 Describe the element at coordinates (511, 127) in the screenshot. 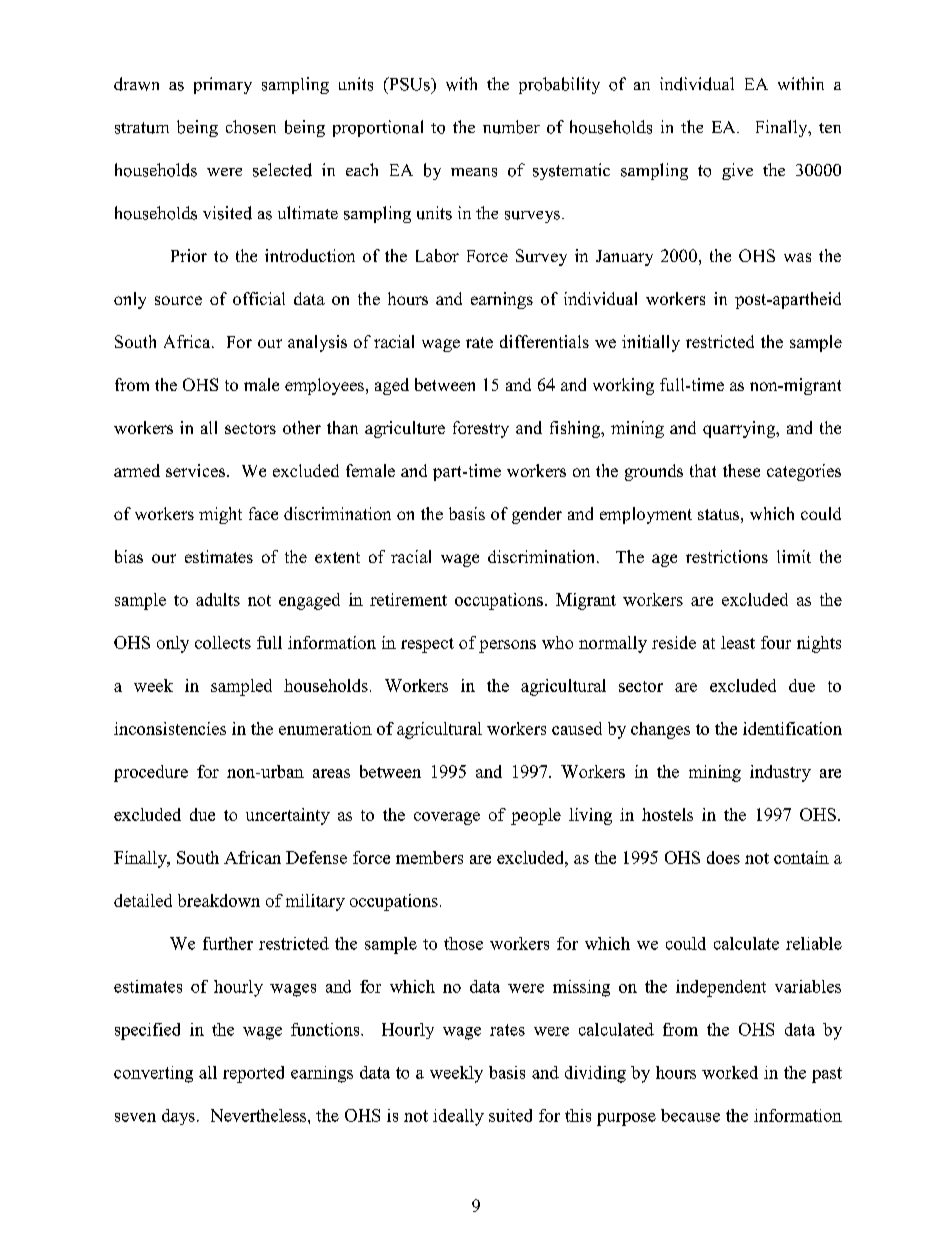

I see `number` at that location.
